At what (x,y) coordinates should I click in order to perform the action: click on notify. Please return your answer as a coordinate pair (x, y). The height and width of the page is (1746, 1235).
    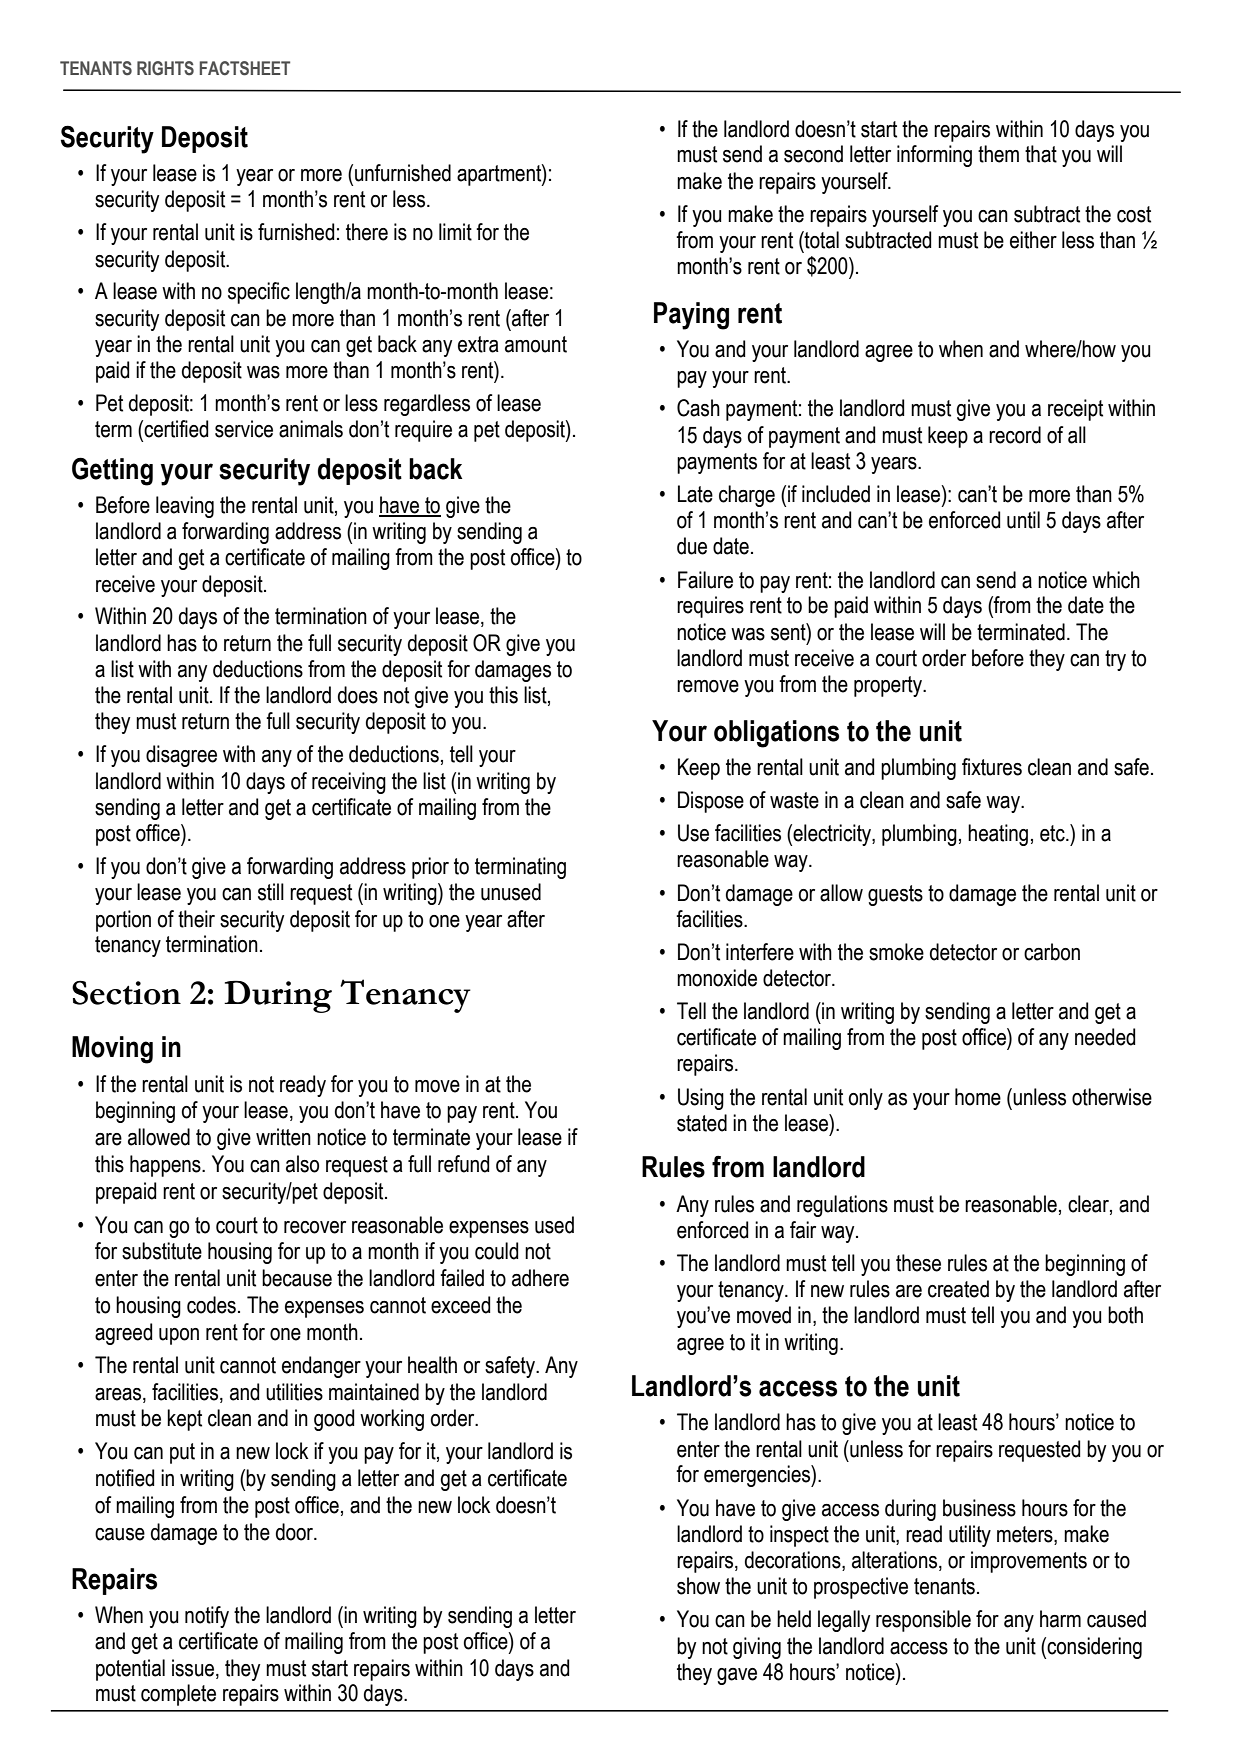
    Looking at the image, I should click on (207, 1617).
